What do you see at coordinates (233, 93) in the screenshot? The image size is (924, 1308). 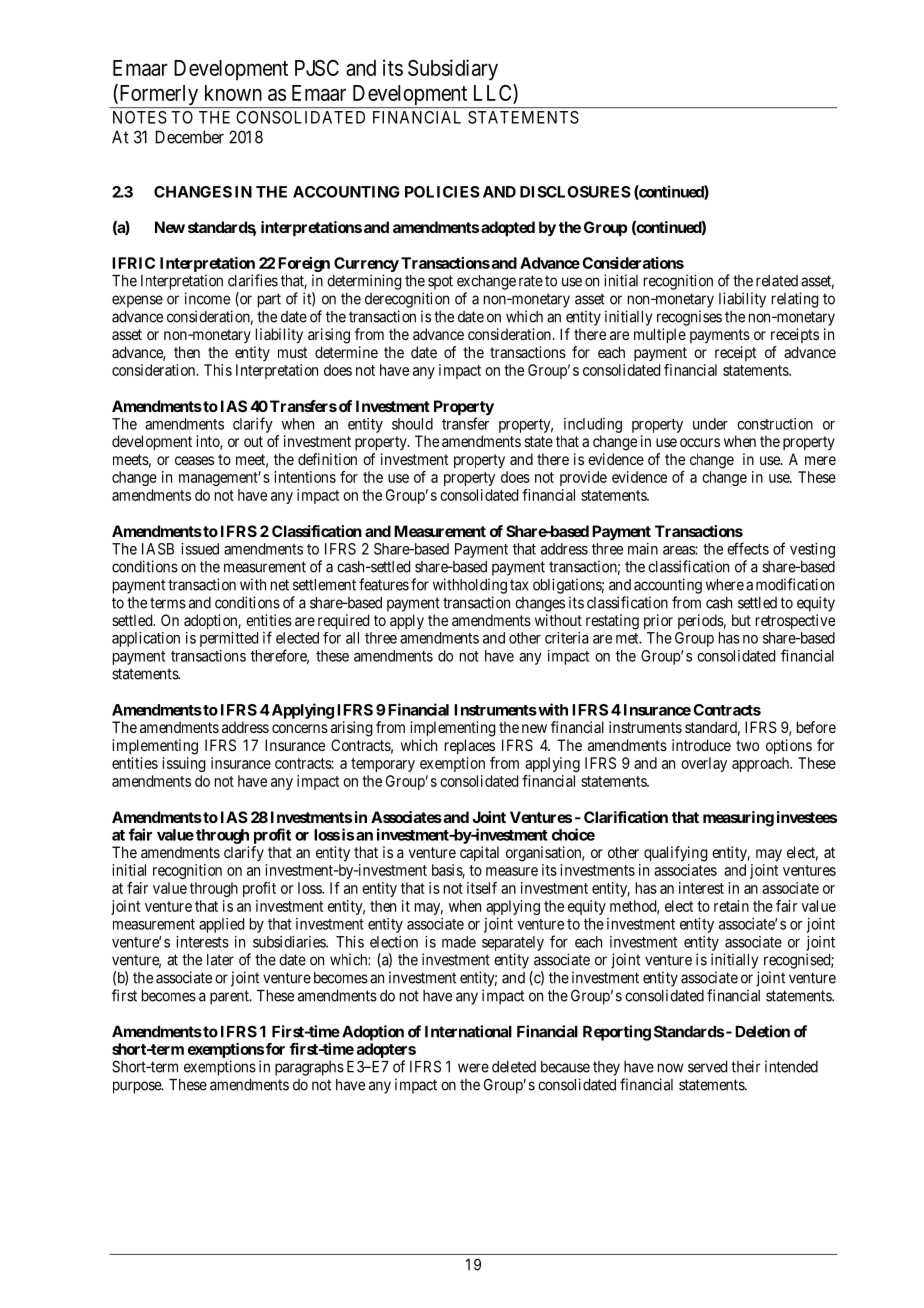 I see `known` at bounding box center [233, 93].
